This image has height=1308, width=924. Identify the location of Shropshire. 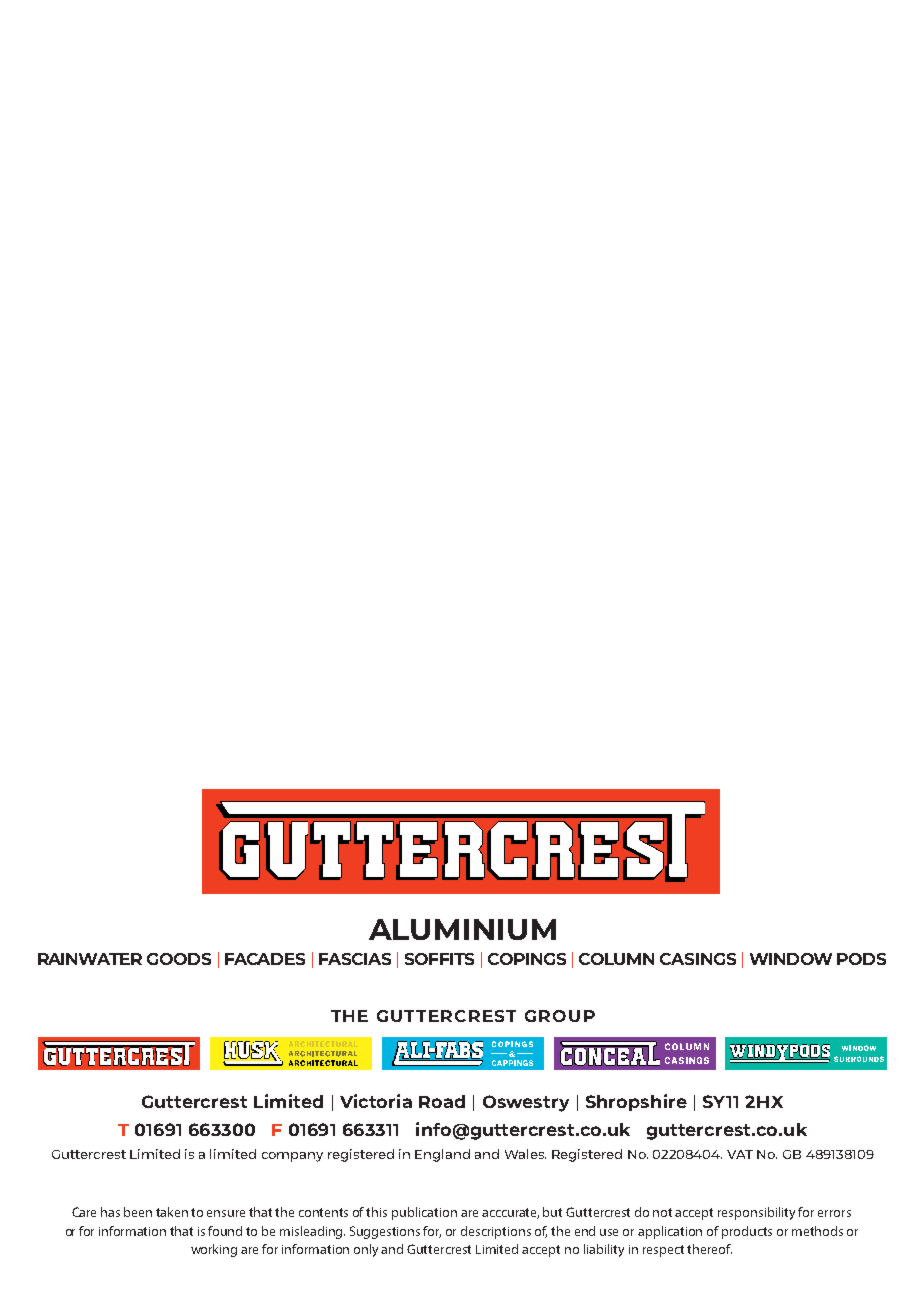
(636, 1102).
